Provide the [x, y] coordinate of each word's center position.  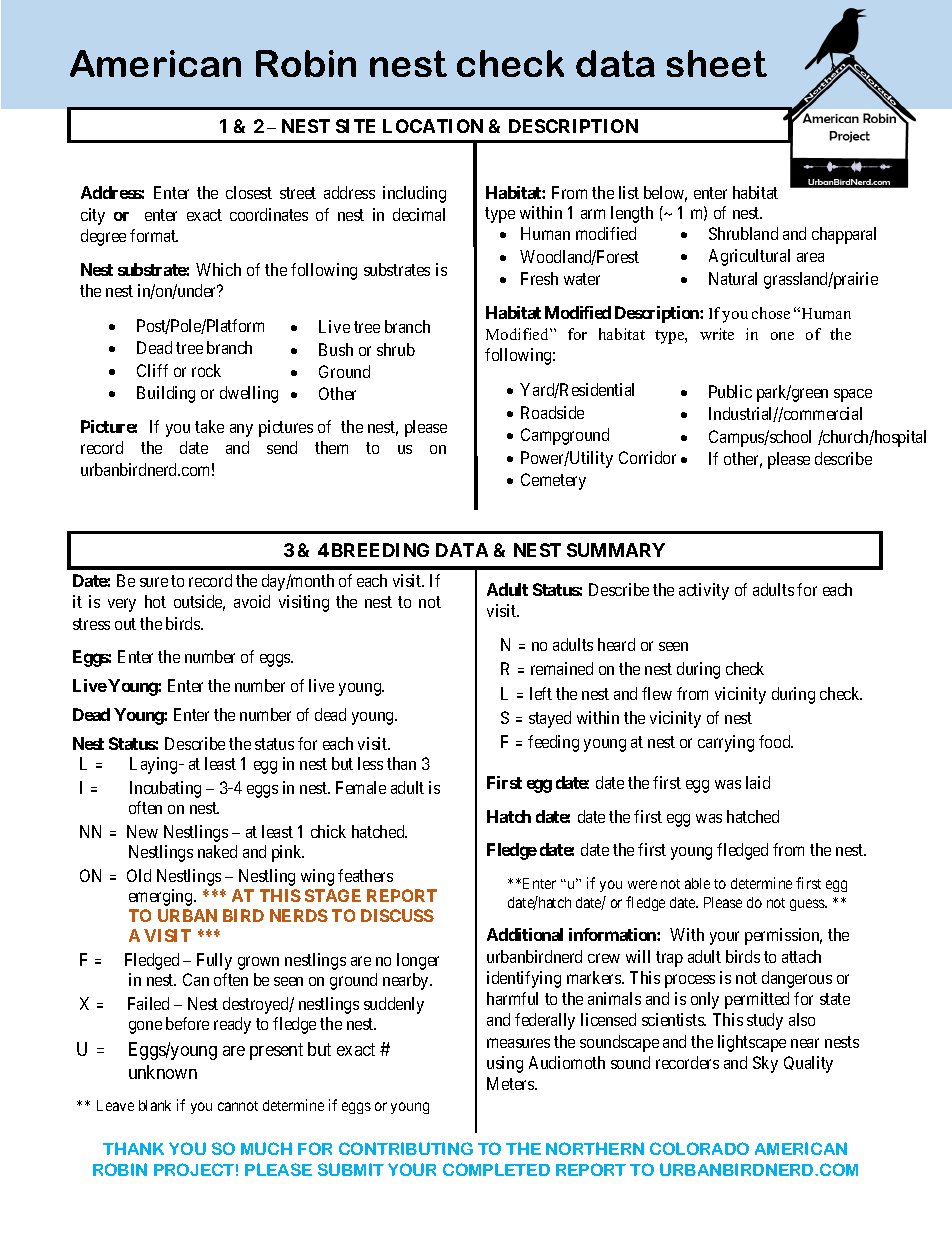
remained [562, 668]
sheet [717, 63]
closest [249, 192]
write [717, 334]
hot [155, 601]
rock [206, 370]
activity [704, 591]
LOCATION [433, 126]
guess [808, 905]
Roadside [552, 412]
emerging [162, 897]
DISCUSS [397, 915]
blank [155, 1105]
